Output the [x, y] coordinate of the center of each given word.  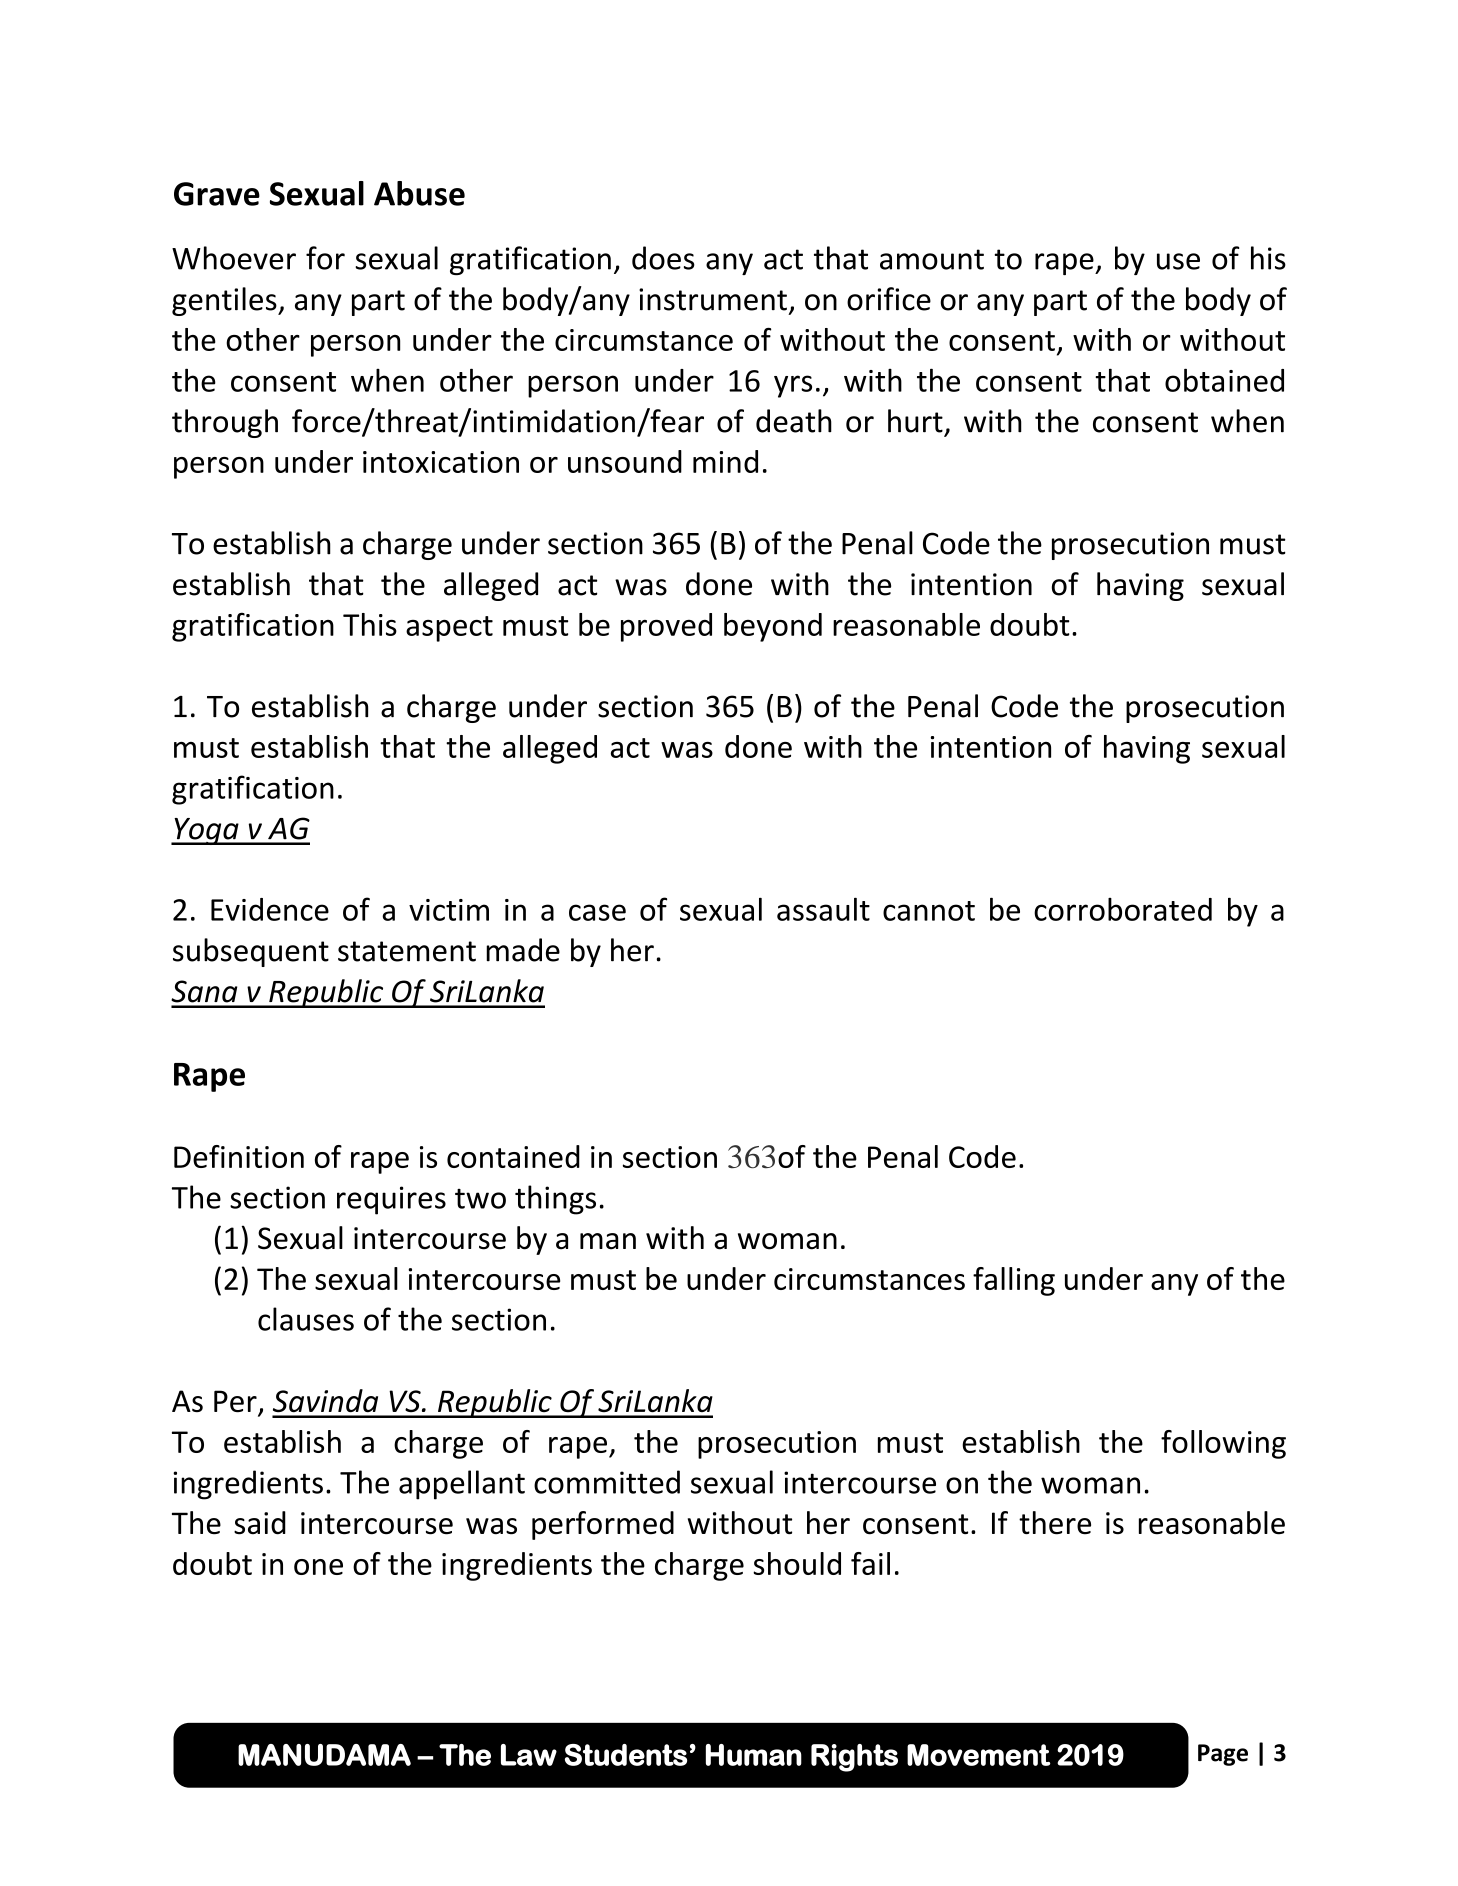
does [663, 258]
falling [1014, 1281]
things [555, 1200]
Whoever [234, 258]
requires [391, 1200]
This [370, 624]
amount [932, 259]
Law [529, 1755]
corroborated [1123, 909]
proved [666, 627]
